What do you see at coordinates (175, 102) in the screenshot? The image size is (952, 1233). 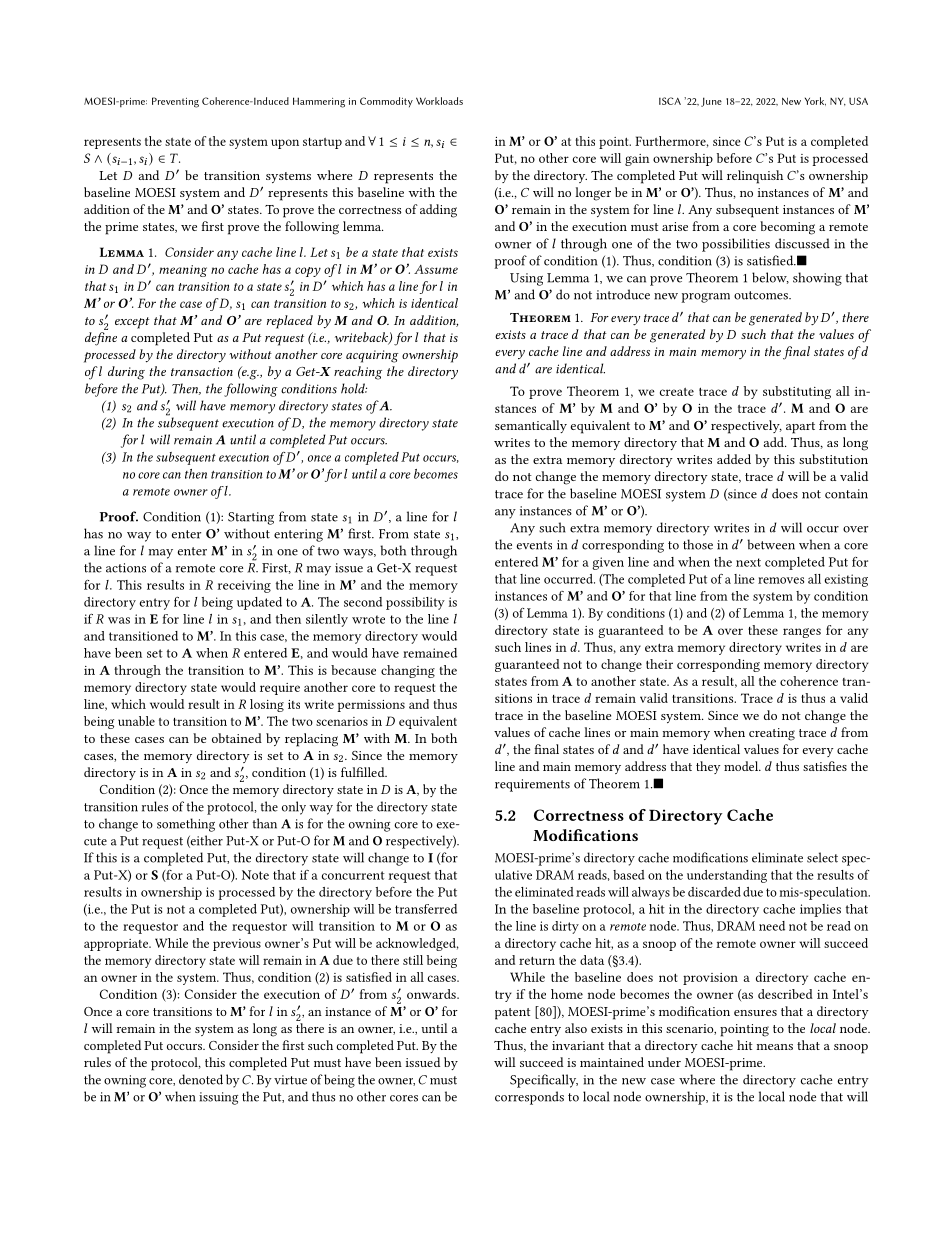 I see `Preventing` at bounding box center [175, 102].
